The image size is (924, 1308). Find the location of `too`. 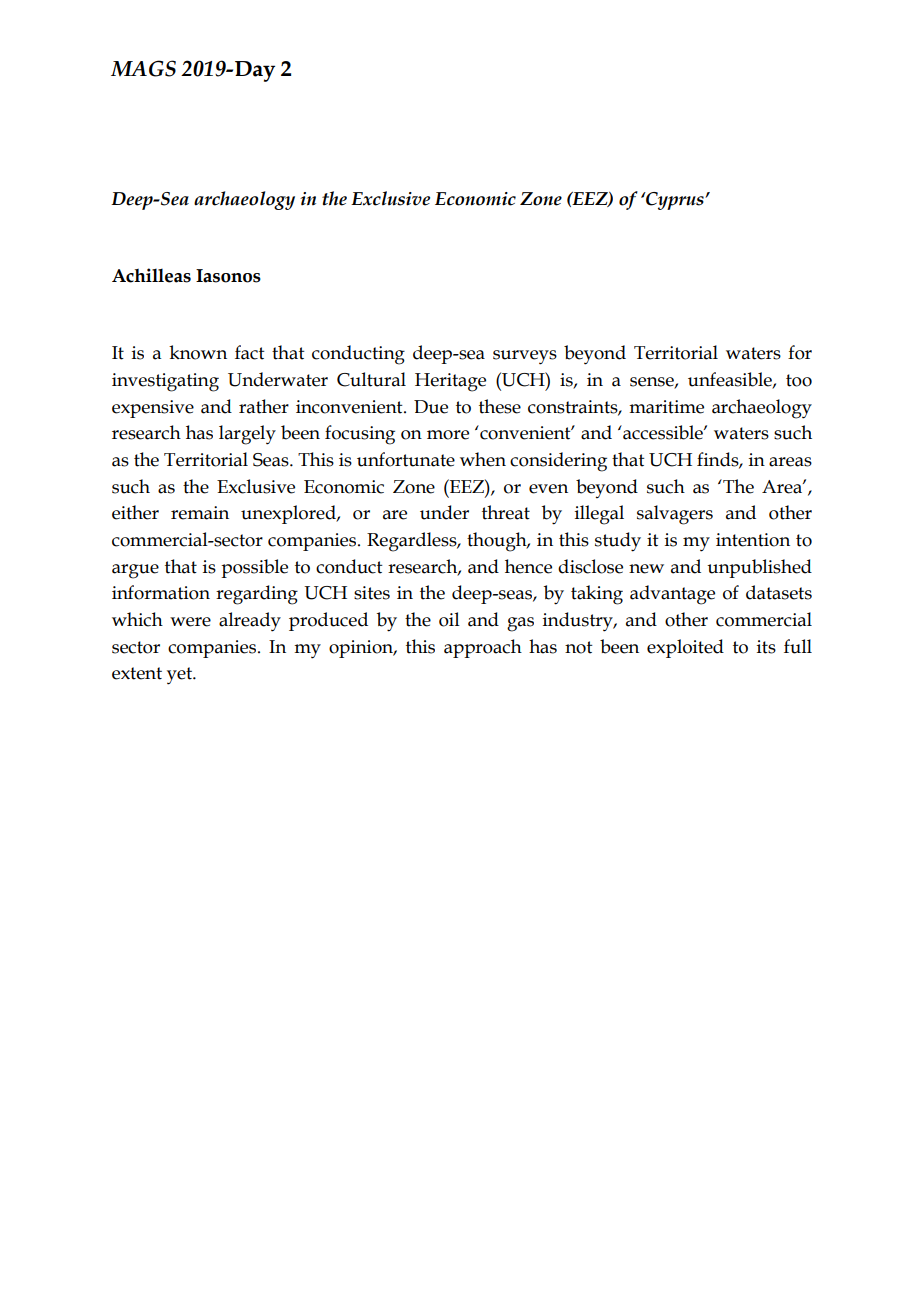

too is located at coordinates (799, 380).
